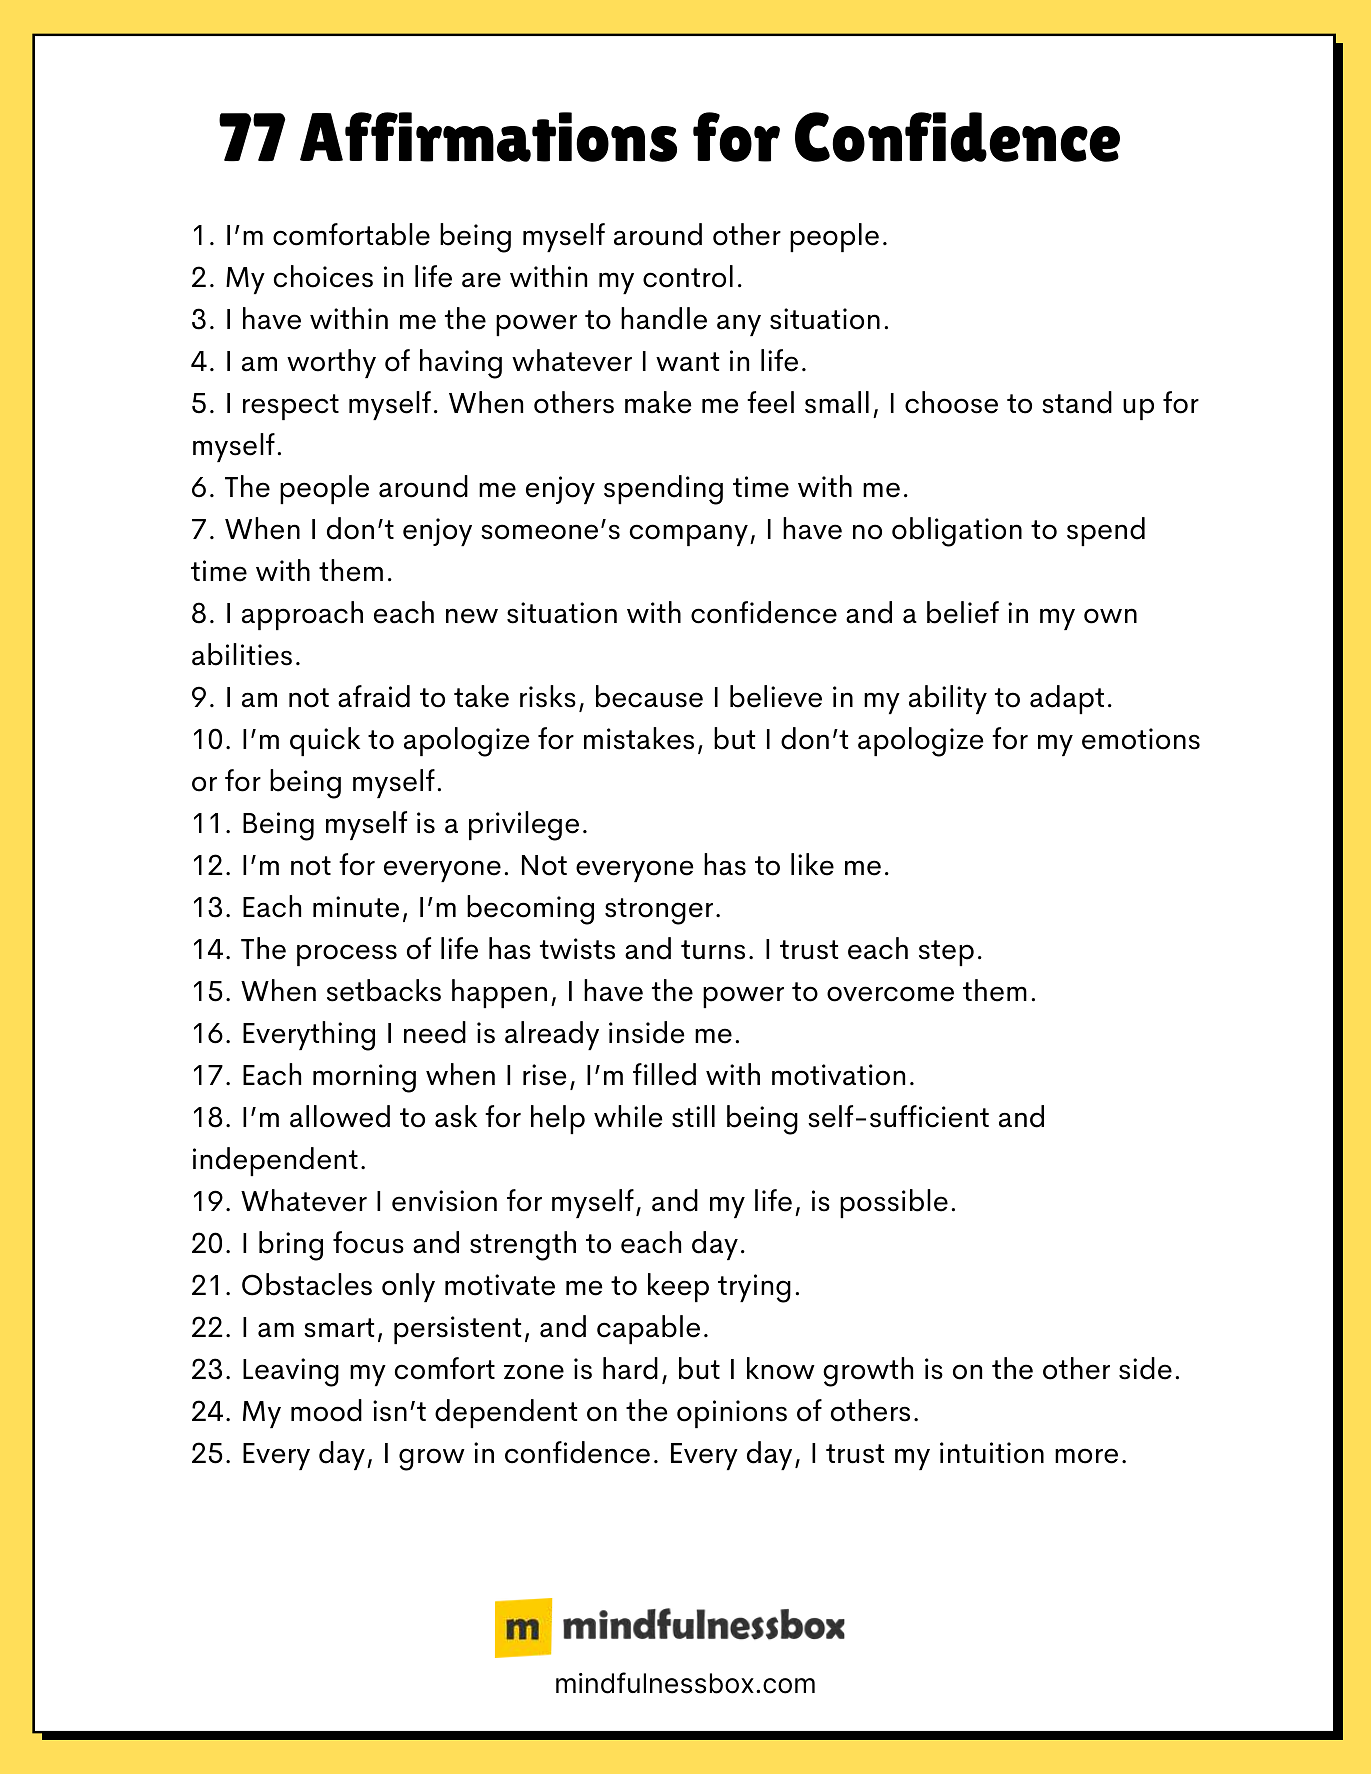 Image resolution: width=1371 pixels, height=1774 pixels. What do you see at coordinates (326, 1410) in the screenshot?
I see `mood` at bounding box center [326, 1410].
